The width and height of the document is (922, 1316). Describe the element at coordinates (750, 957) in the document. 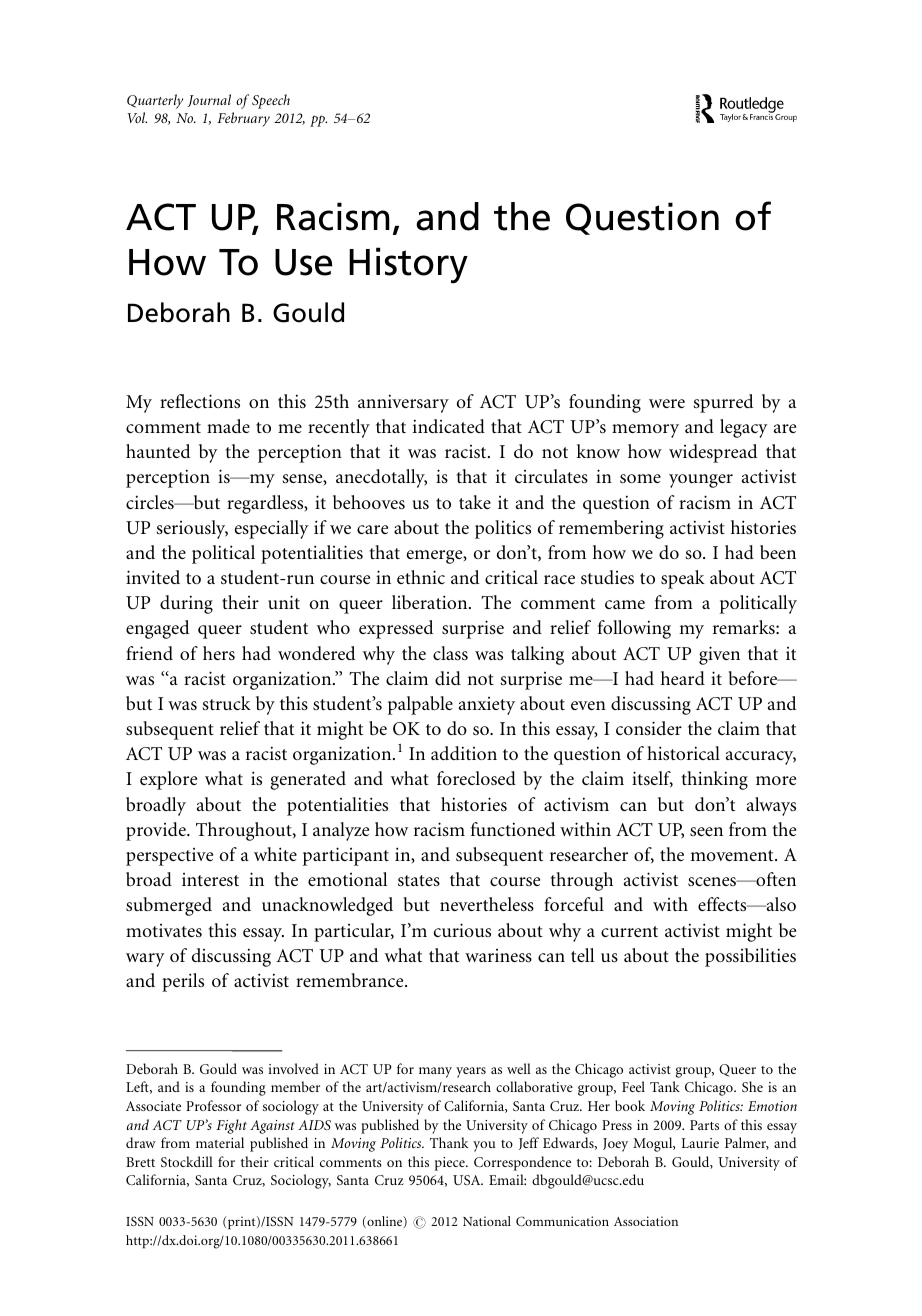

I see `possibilities` at that location.
